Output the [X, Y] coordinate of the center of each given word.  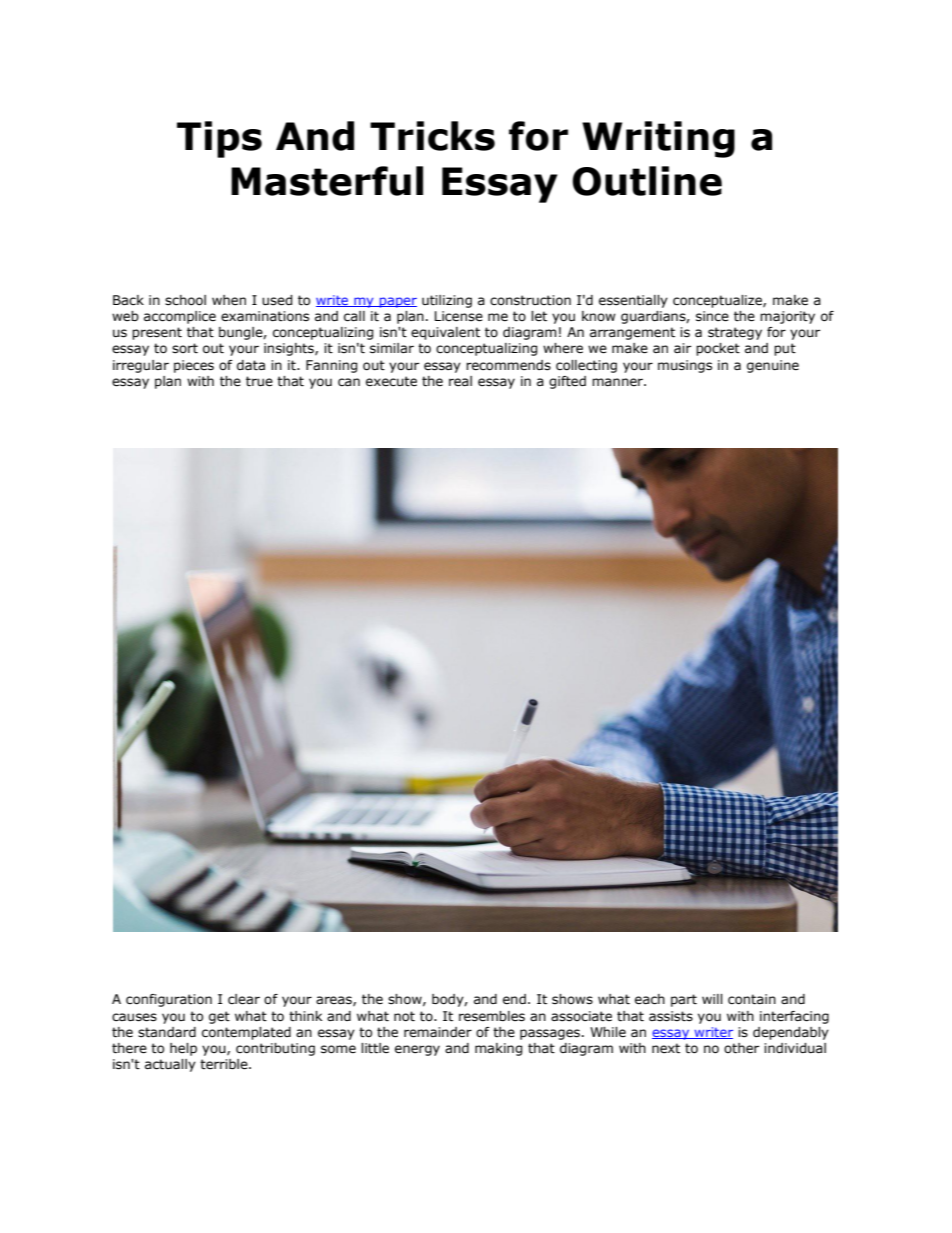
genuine [773, 366]
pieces [194, 366]
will [712, 999]
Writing [658, 139]
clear [244, 999]
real [460, 381]
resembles [492, 1016]
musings [685, 366]
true [259, 381]
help [183, 1049]
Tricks [432, 136]
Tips [219, 139]
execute [391, 381]
